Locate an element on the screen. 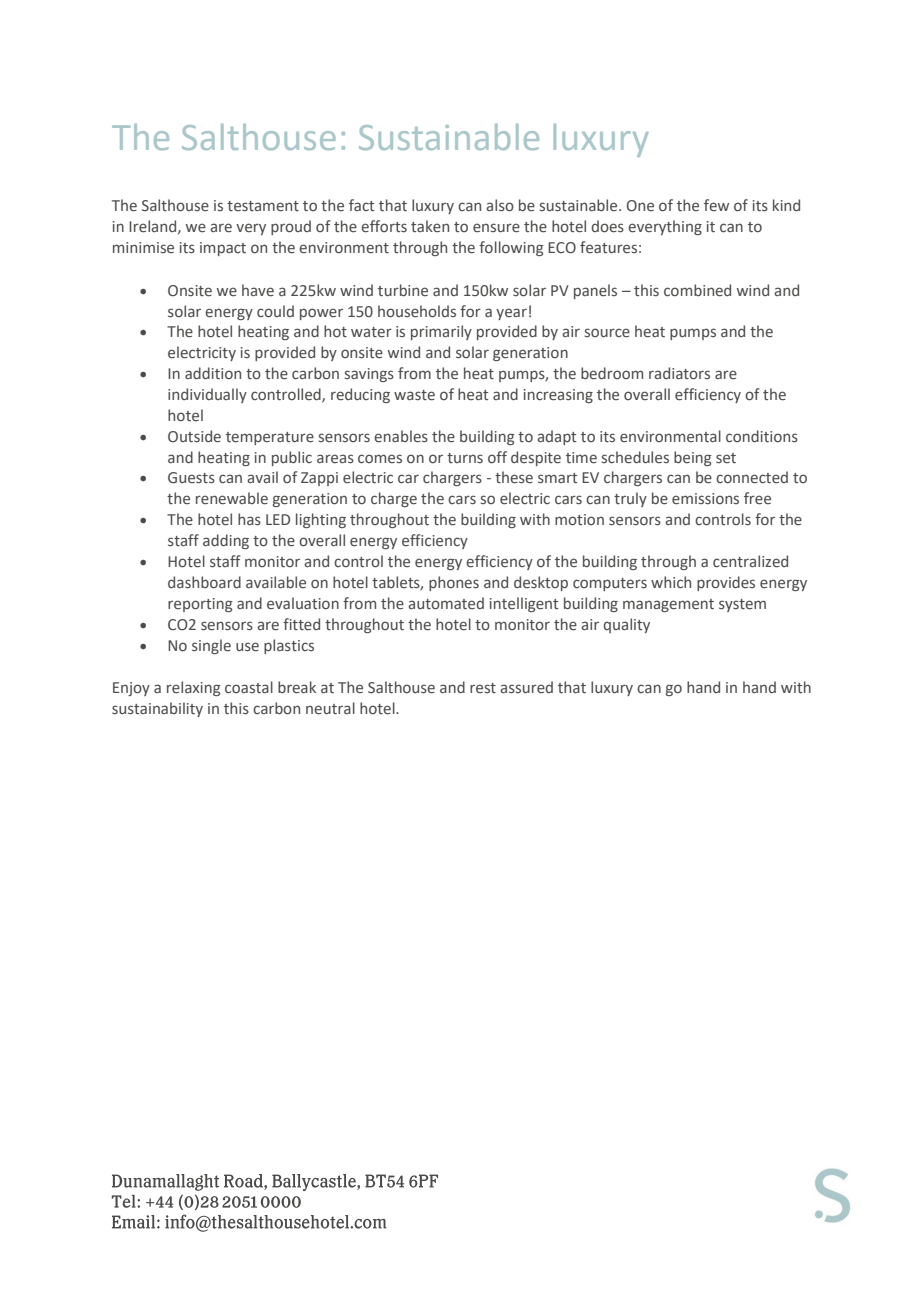  being is located at coordinates (693, 458).
